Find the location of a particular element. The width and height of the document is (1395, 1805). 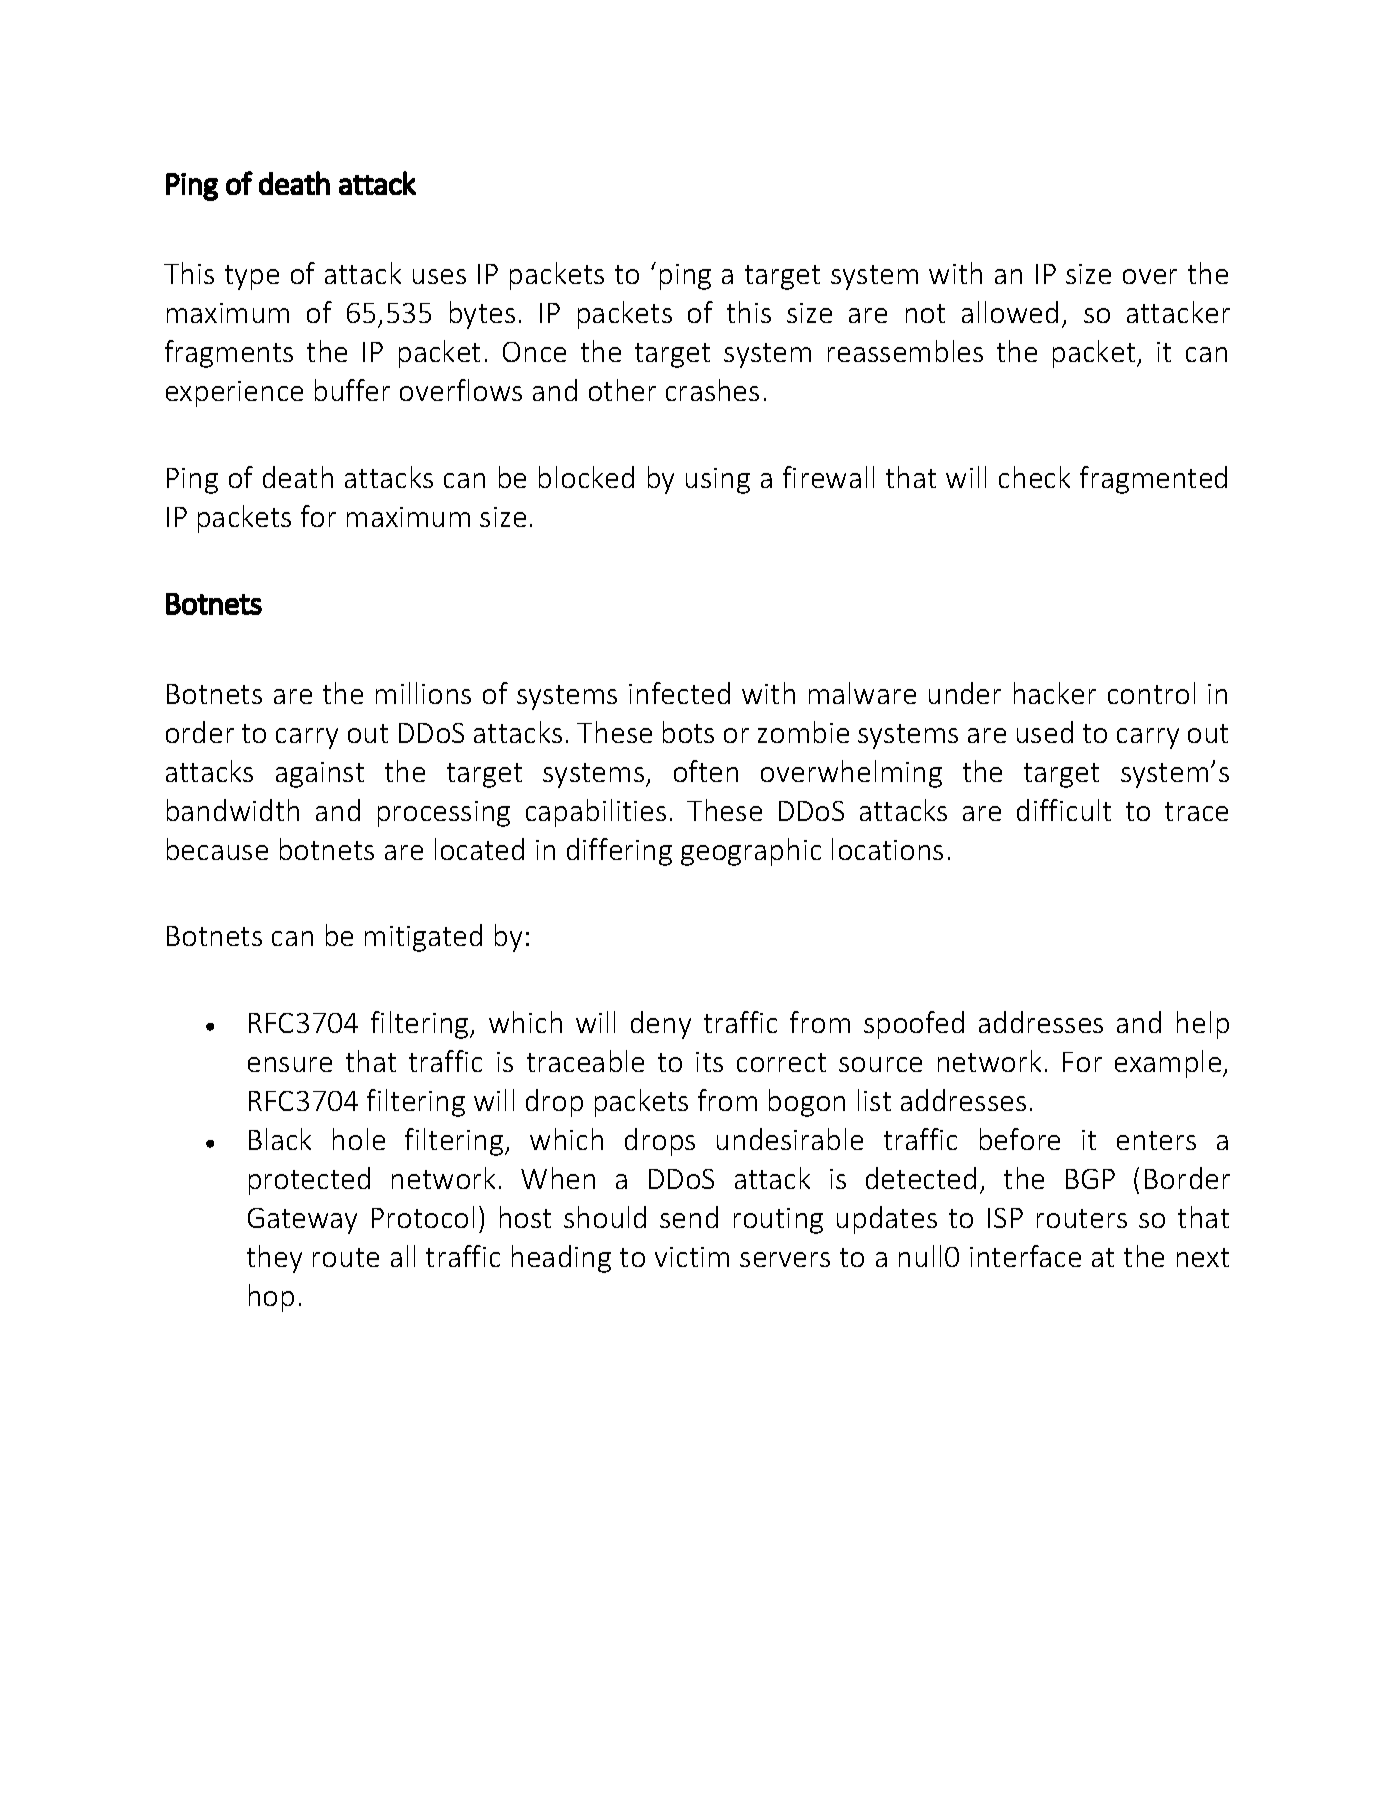

against is located at coordinates (320, 775).
